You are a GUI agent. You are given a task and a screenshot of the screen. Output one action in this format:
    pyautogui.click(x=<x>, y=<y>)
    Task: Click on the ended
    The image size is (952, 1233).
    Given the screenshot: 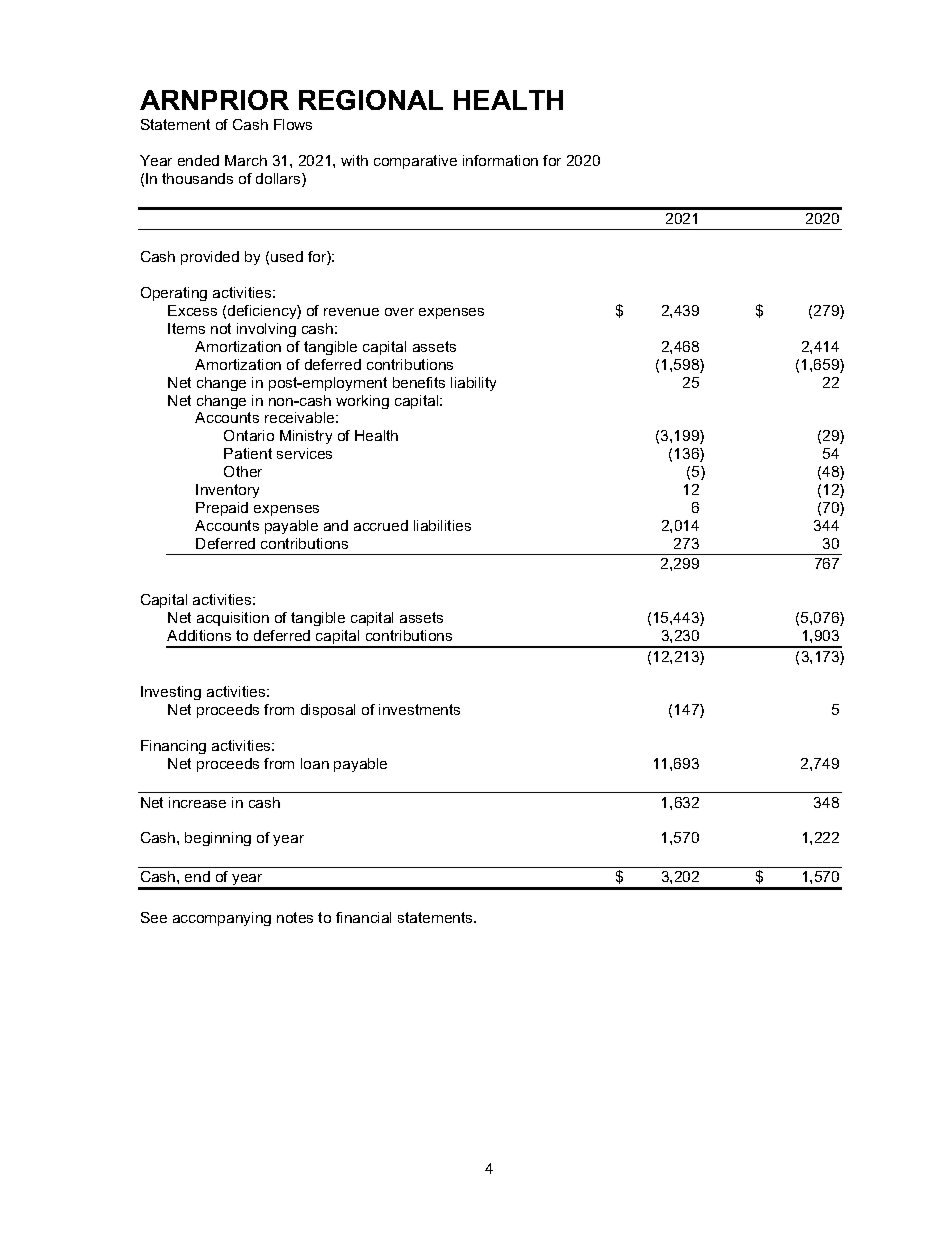 What is the action you would take?
    pyautogui.click(x=198, y=160)
